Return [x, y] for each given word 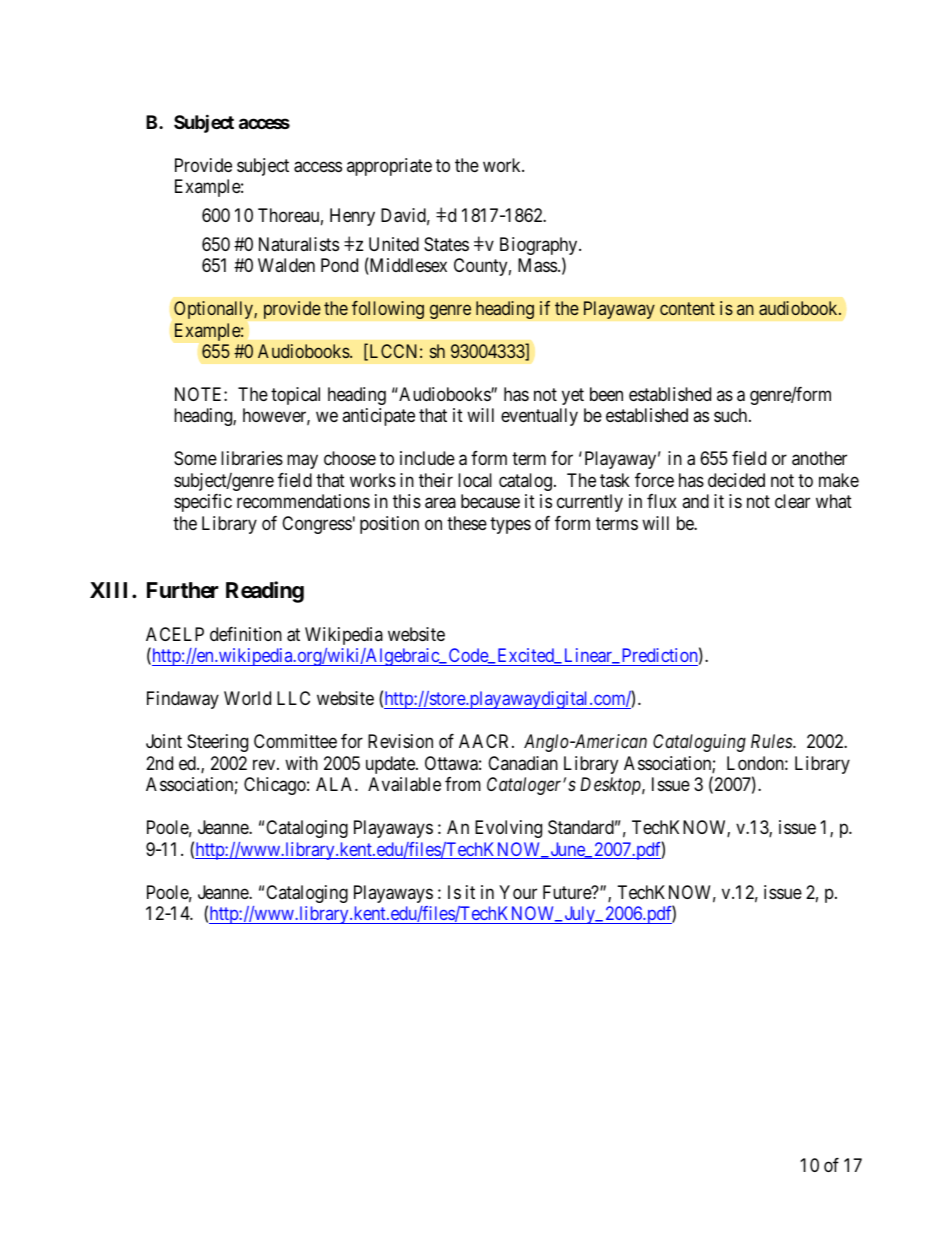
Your [518, 892]
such [732, 415]
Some [195, 458]
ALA [336, 784]
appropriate [389, 167]
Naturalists [299, 244]
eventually [539, 417]
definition [246, 634]
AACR [486, 741]
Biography [540, 247]
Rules [772, 741]
